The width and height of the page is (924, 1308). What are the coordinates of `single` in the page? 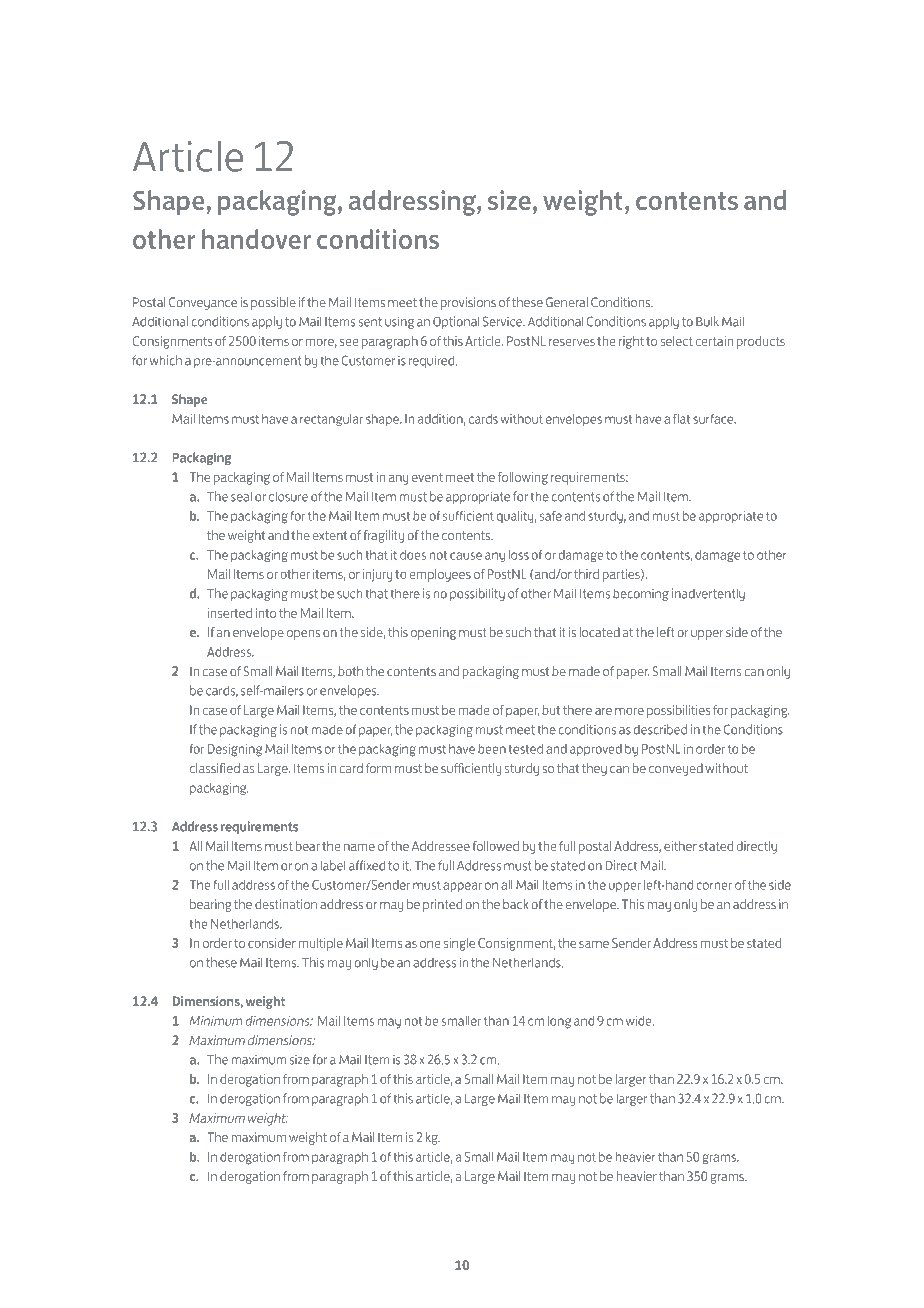 It's located at (459, 944).
